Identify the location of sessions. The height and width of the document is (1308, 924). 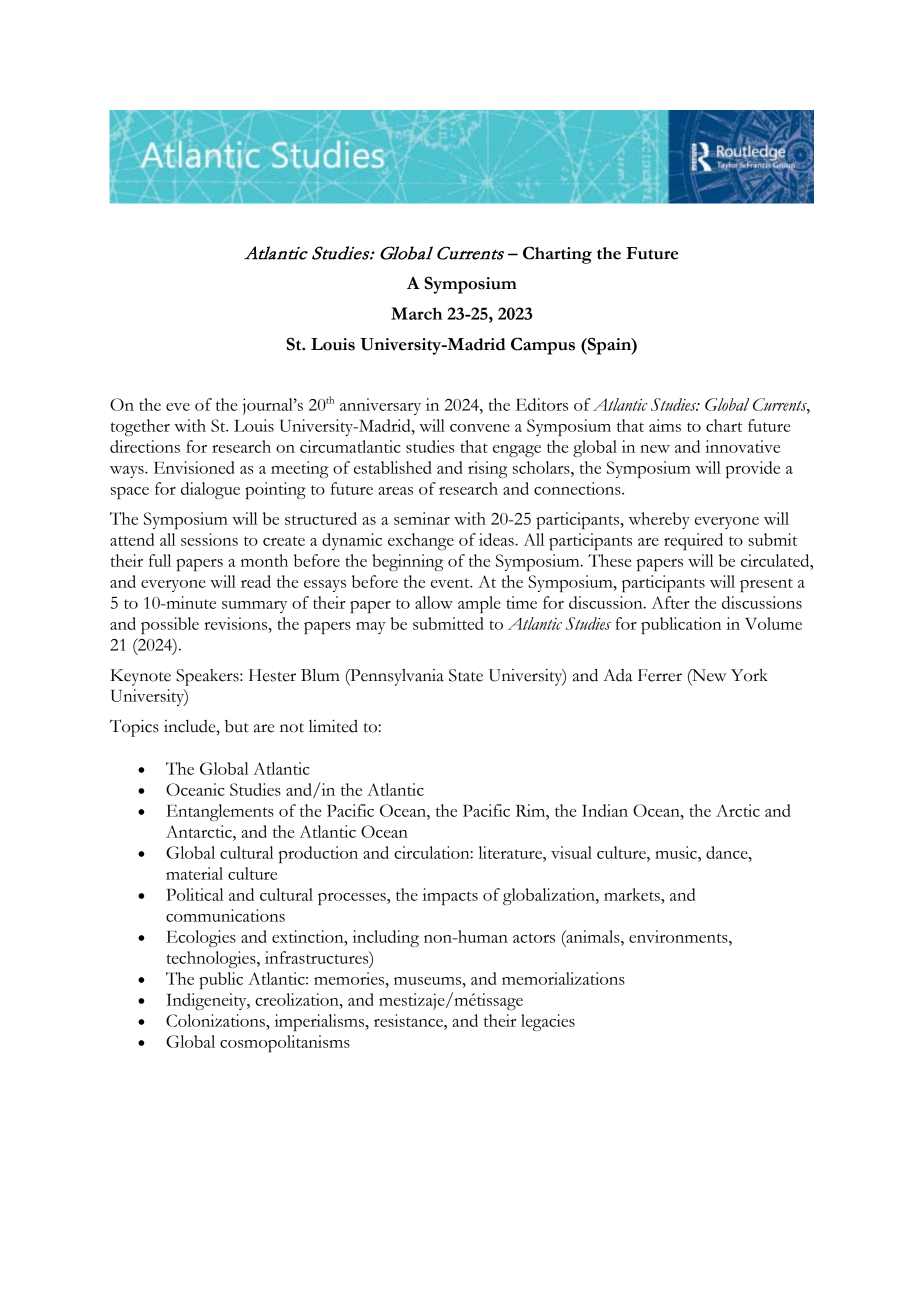
(209, 539).
